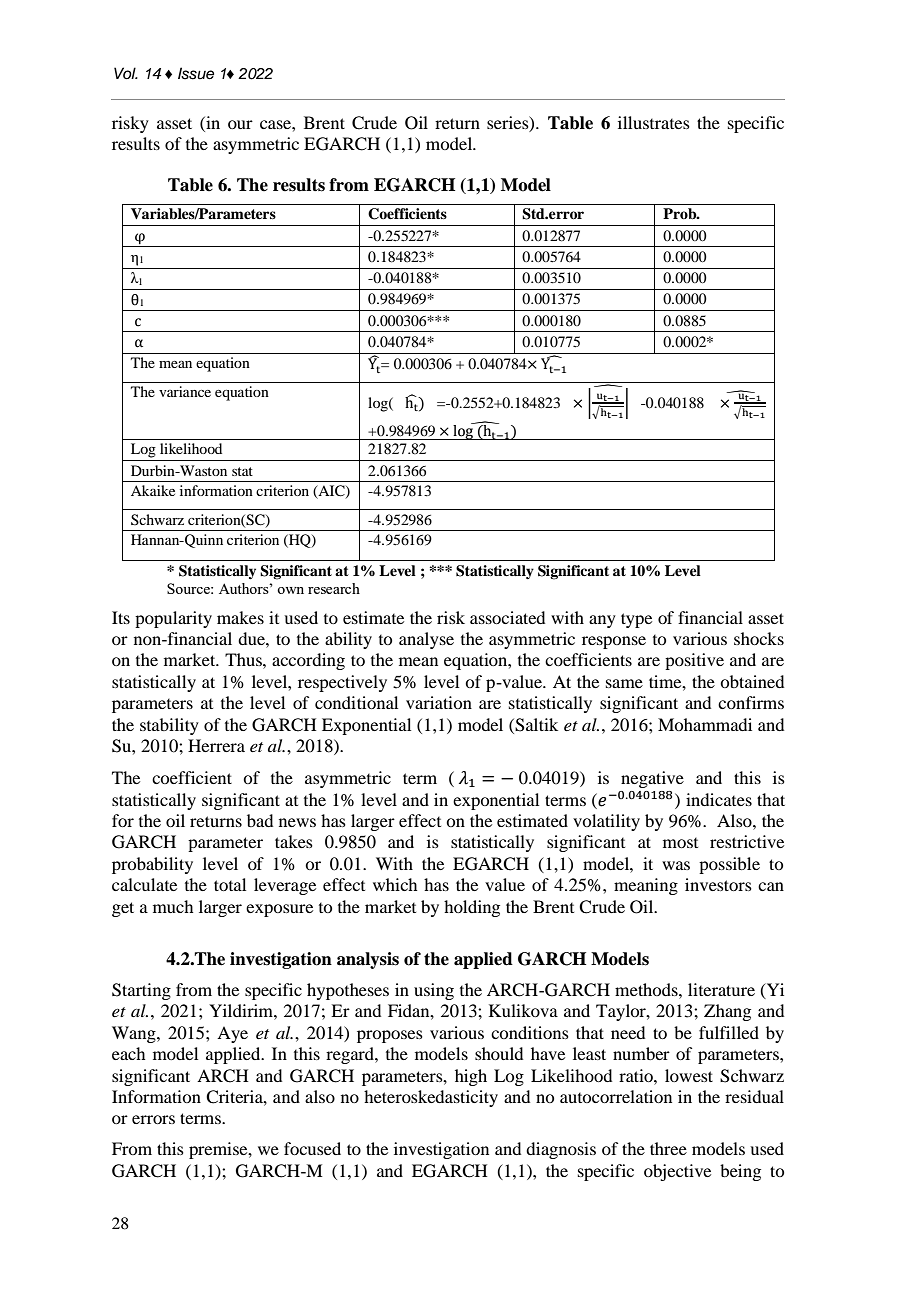 The width and height of the image is (924, 1308). I want to click on illustrates, so click(654, 122).
